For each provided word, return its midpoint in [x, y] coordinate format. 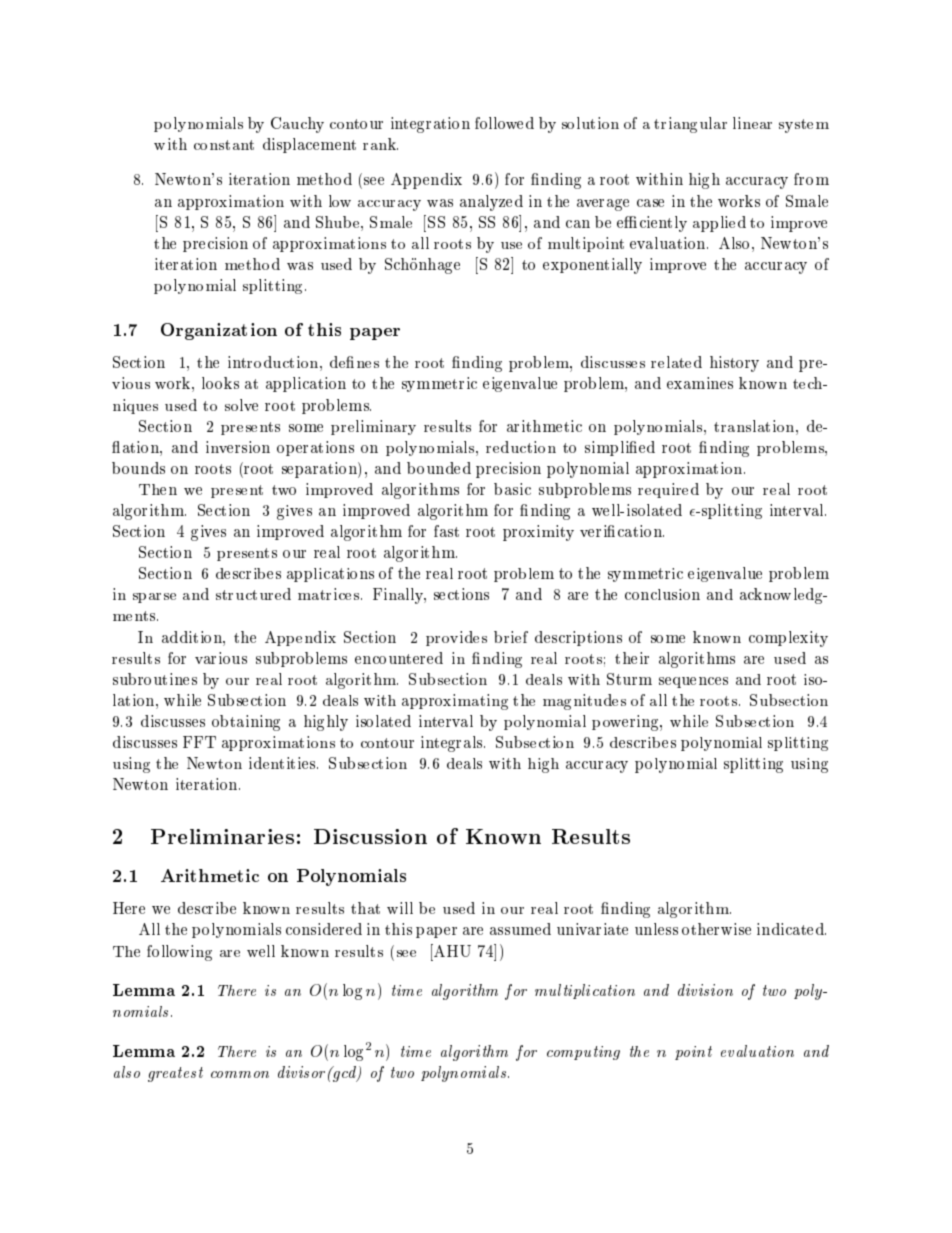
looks [220, 383]
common [240, 1074]
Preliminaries [222, 836]
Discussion [370, 836]
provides [456, 638]
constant [224, 145]
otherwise [716, 929]
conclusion [662, 594]
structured [253, 594]
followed [504, 123]
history [734, 364]
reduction [521, 447]
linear [752, 123]
